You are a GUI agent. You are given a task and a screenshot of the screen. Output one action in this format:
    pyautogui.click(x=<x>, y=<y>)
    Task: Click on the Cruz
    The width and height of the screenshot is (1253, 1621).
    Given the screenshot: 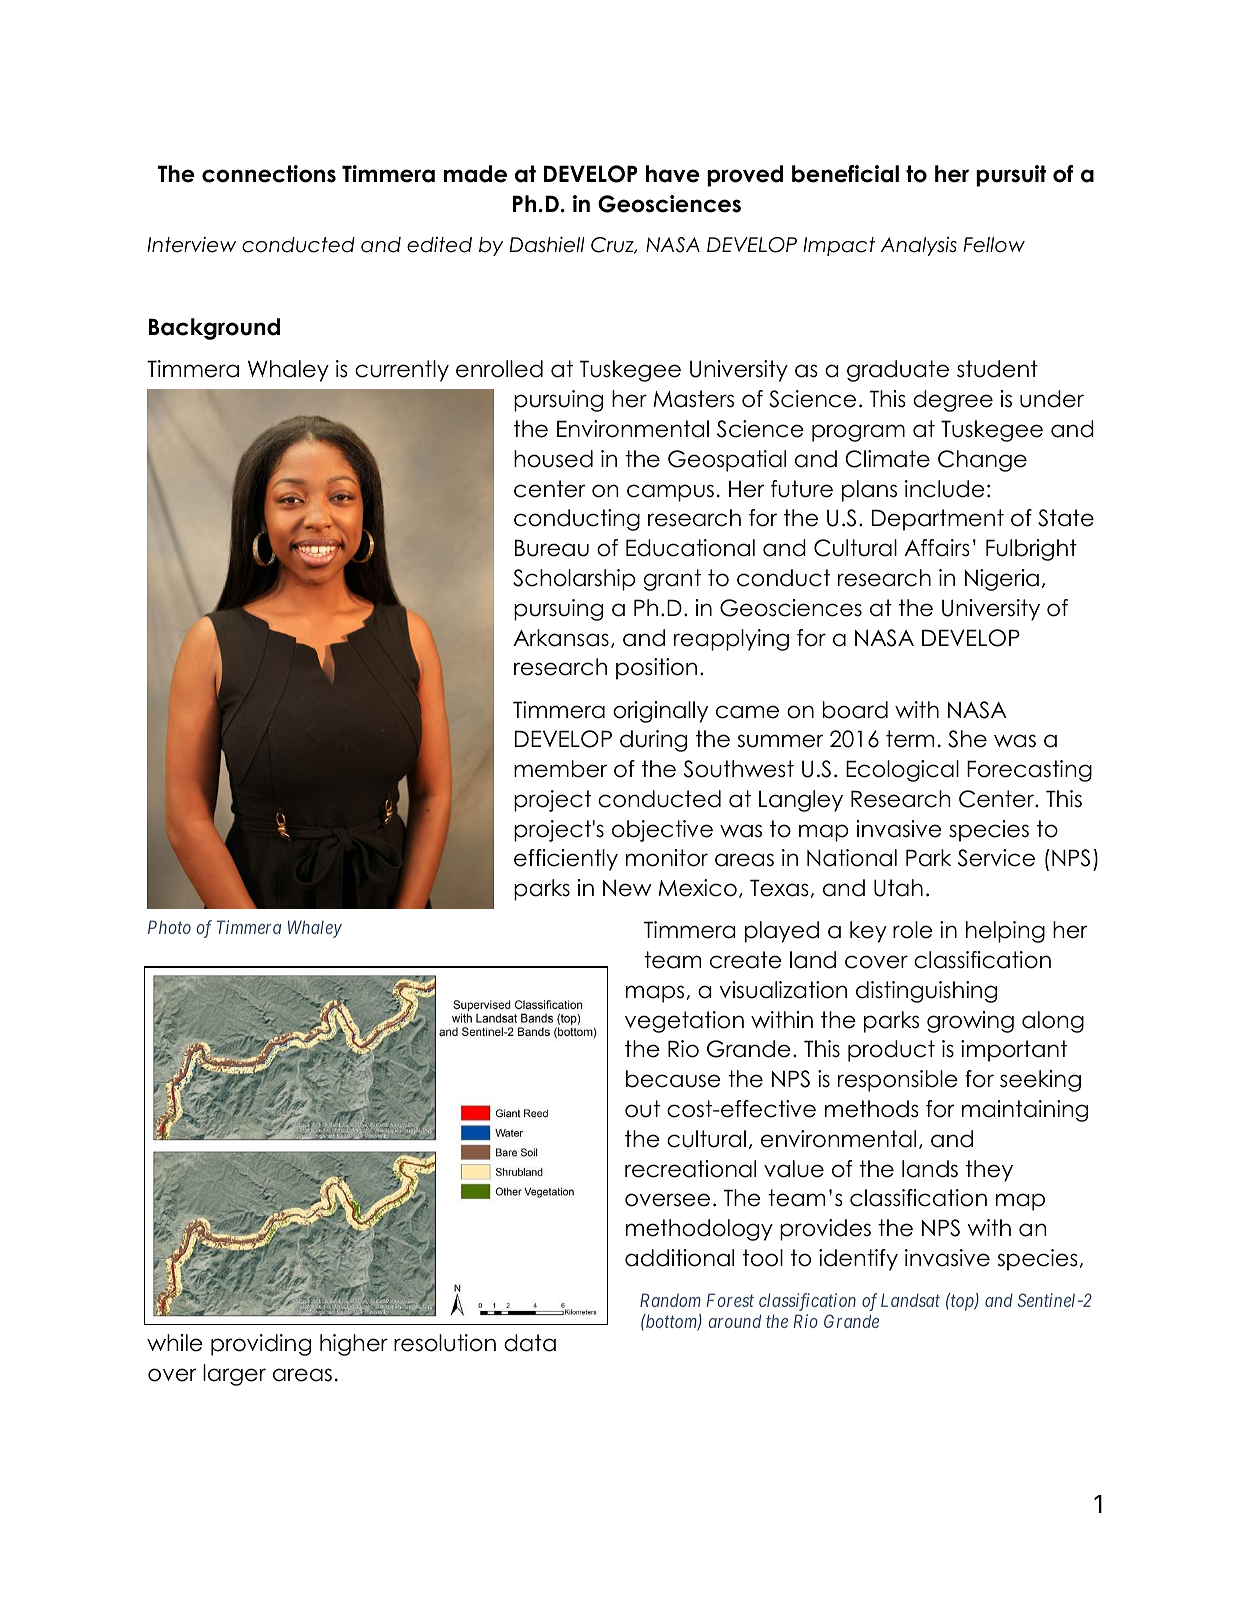 What is the action you would take?
    pyautogui.click(x=613, y=245)
